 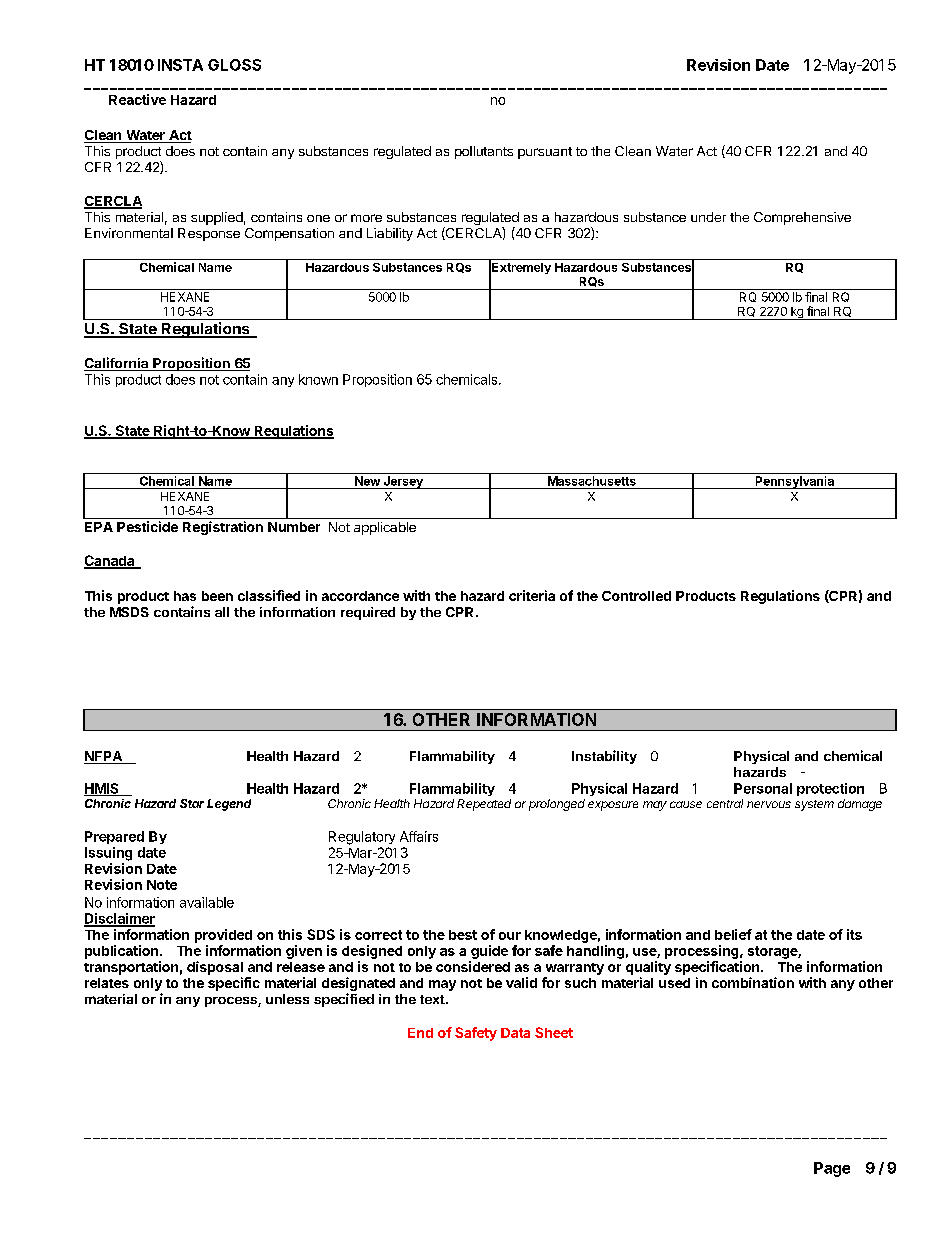 What do you see at coordinates (484, 152) in the screenshot?
I see `pollutants` at bounding box center [484, 152].
